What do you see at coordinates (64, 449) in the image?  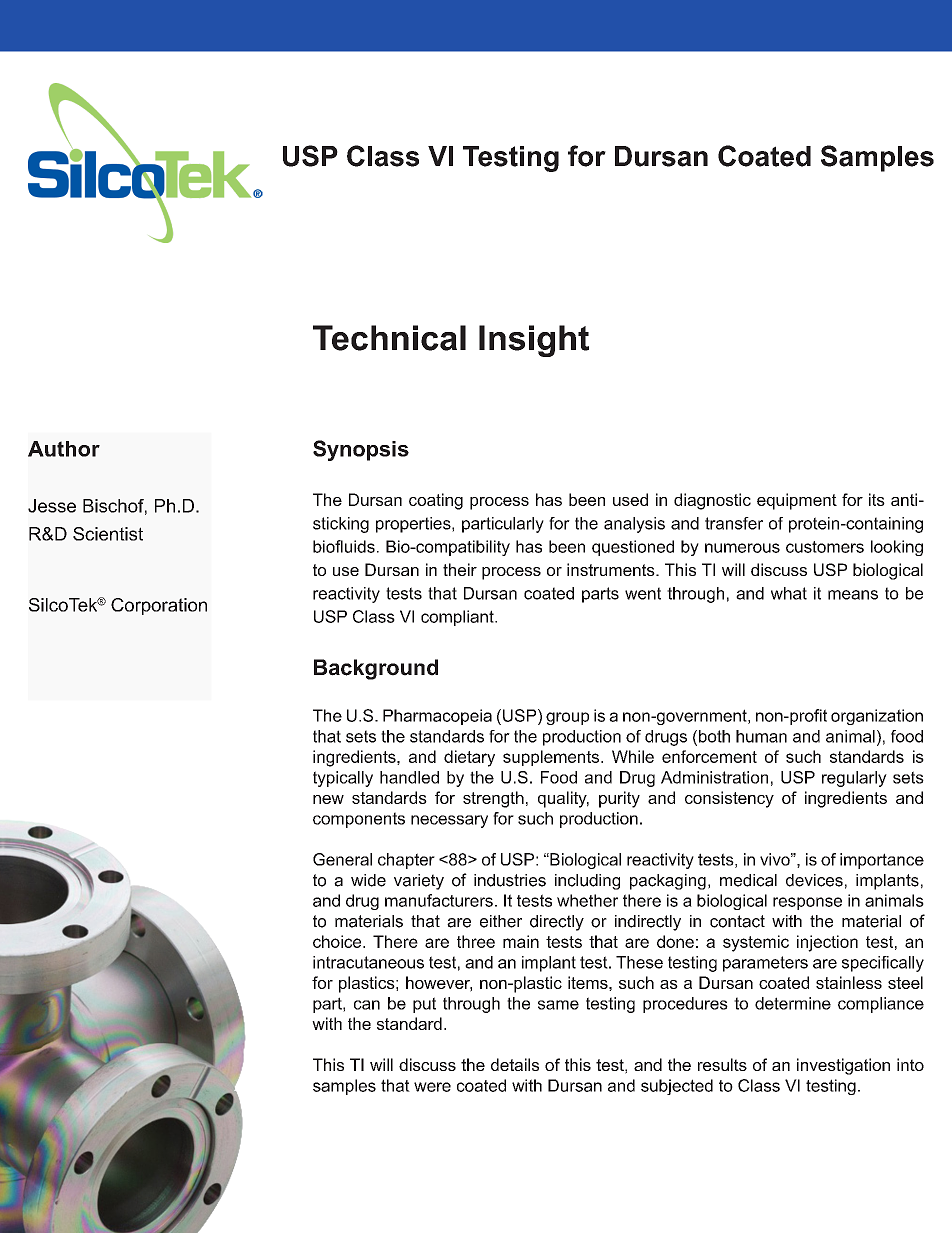 I see `Author` at bounding box center [64, 449].
